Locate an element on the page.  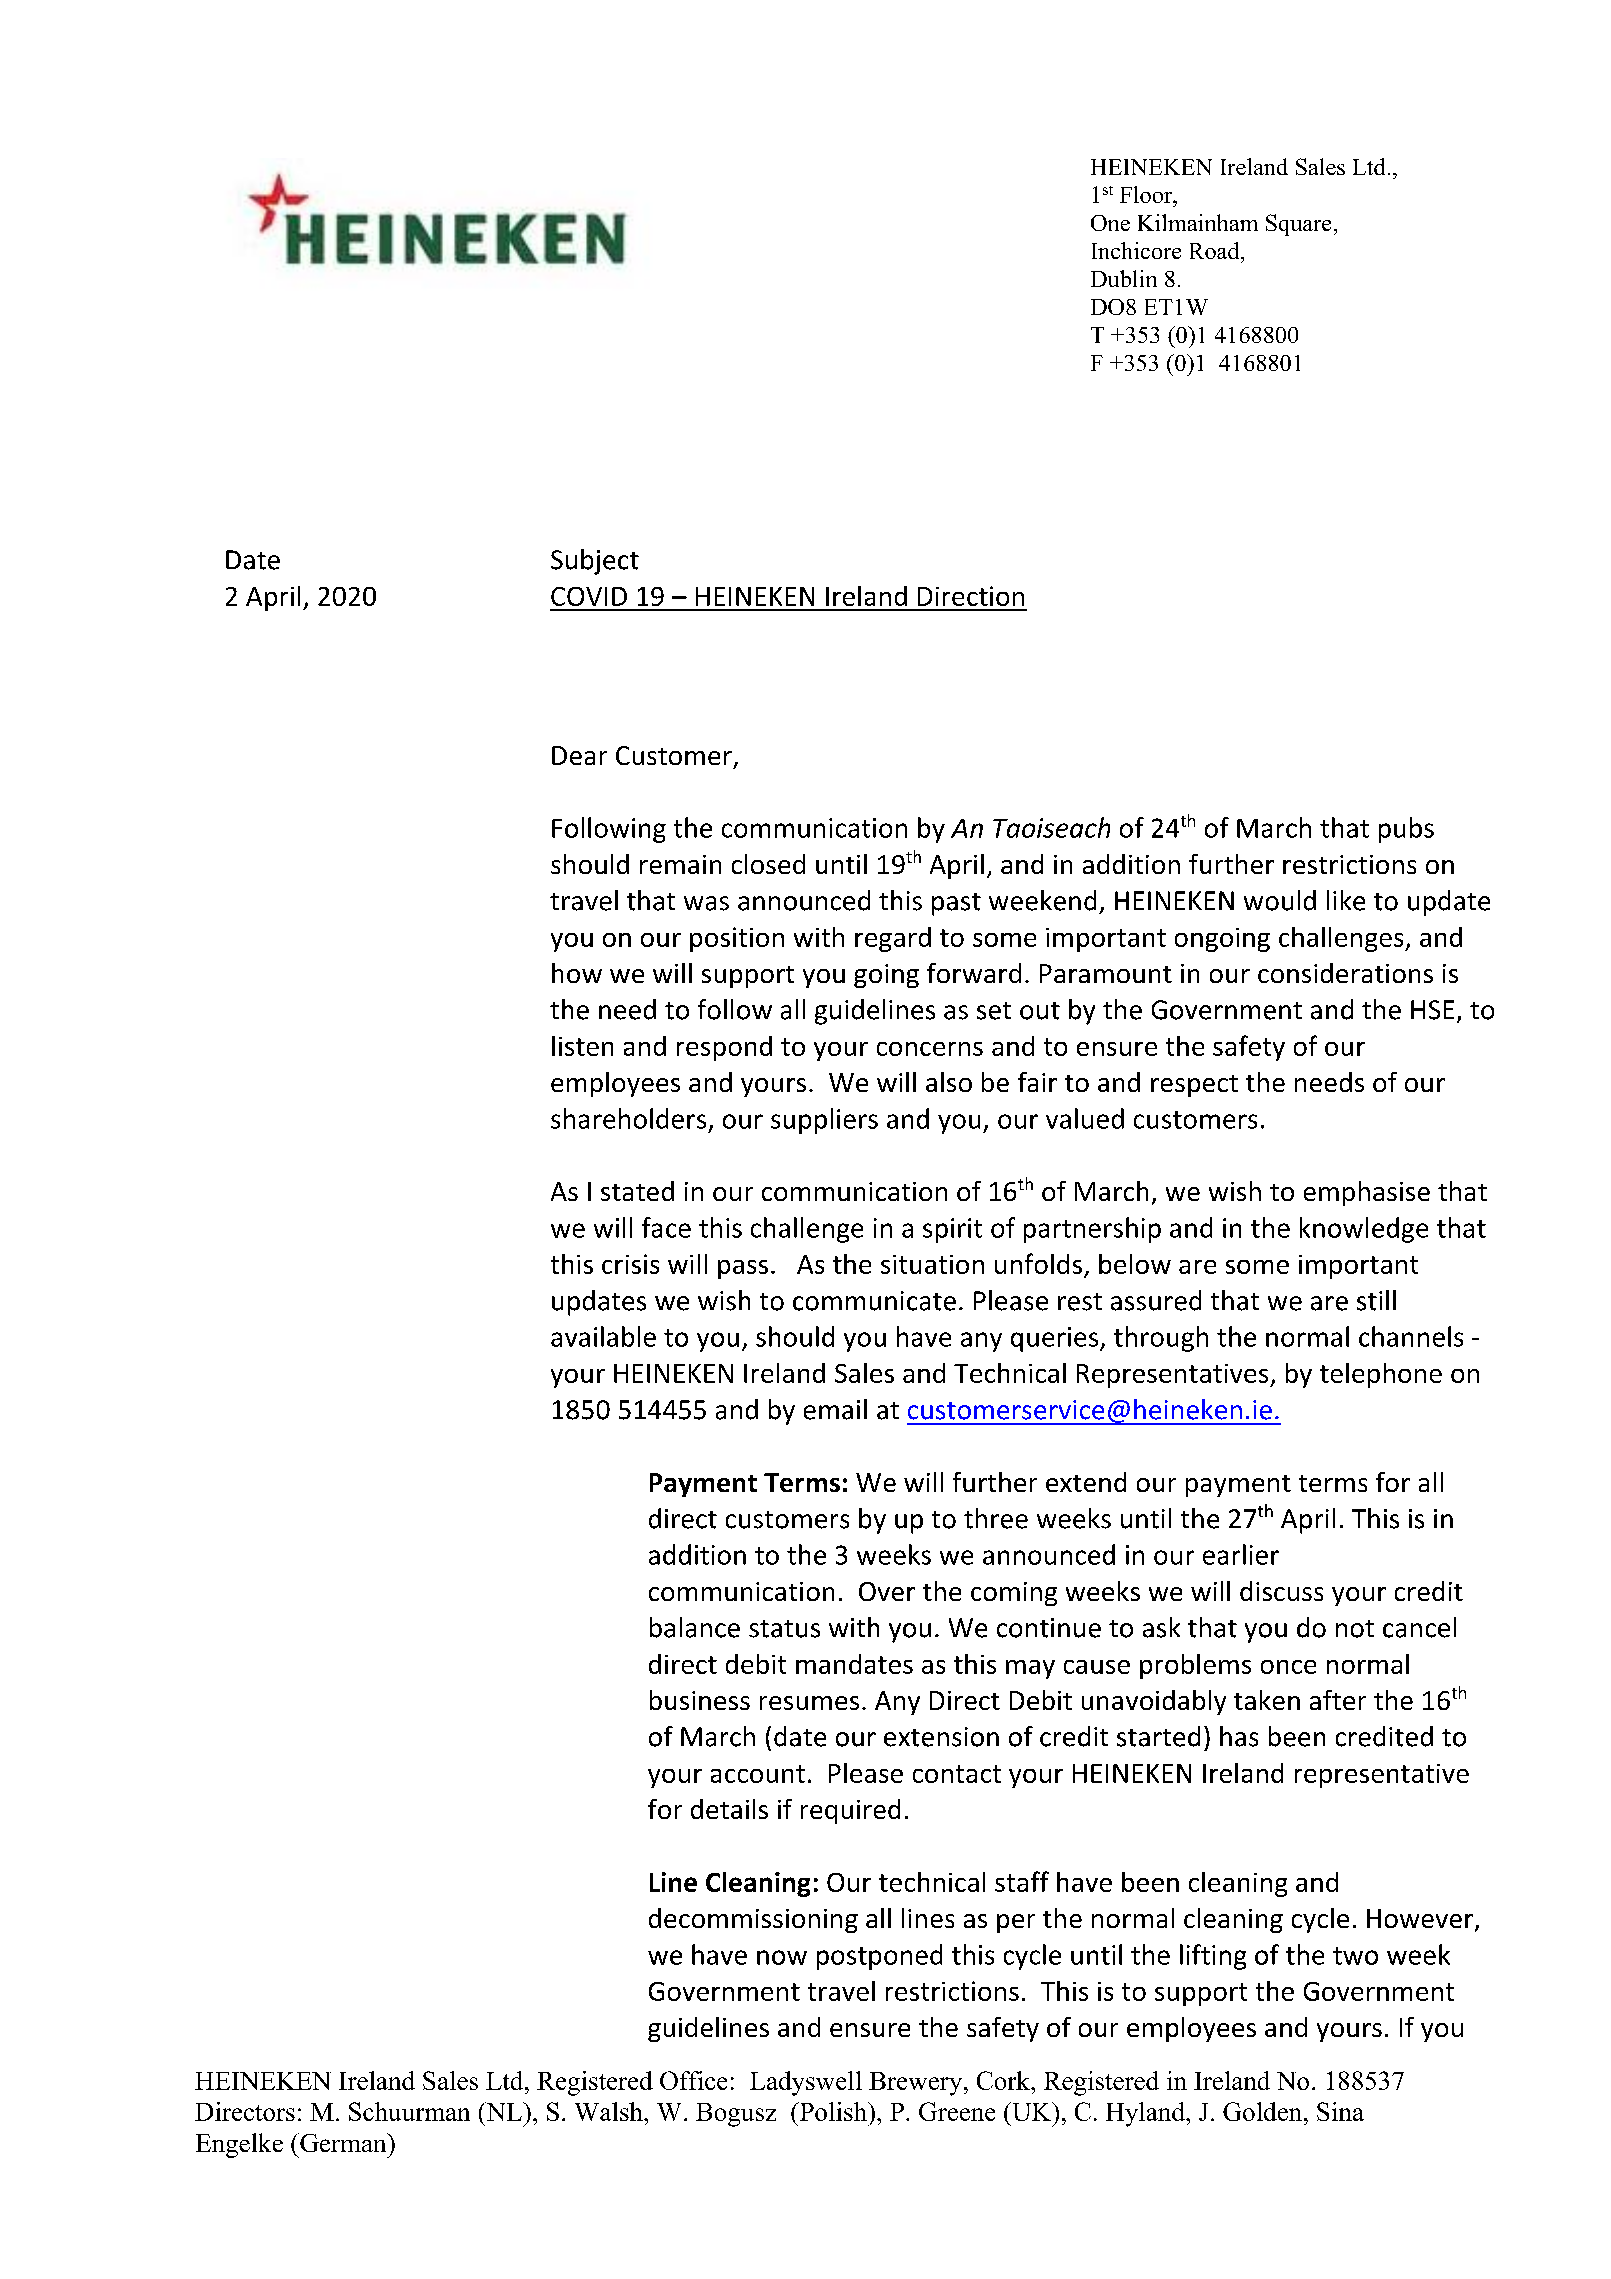
Golden is located at coordinates (1264, 2111).
